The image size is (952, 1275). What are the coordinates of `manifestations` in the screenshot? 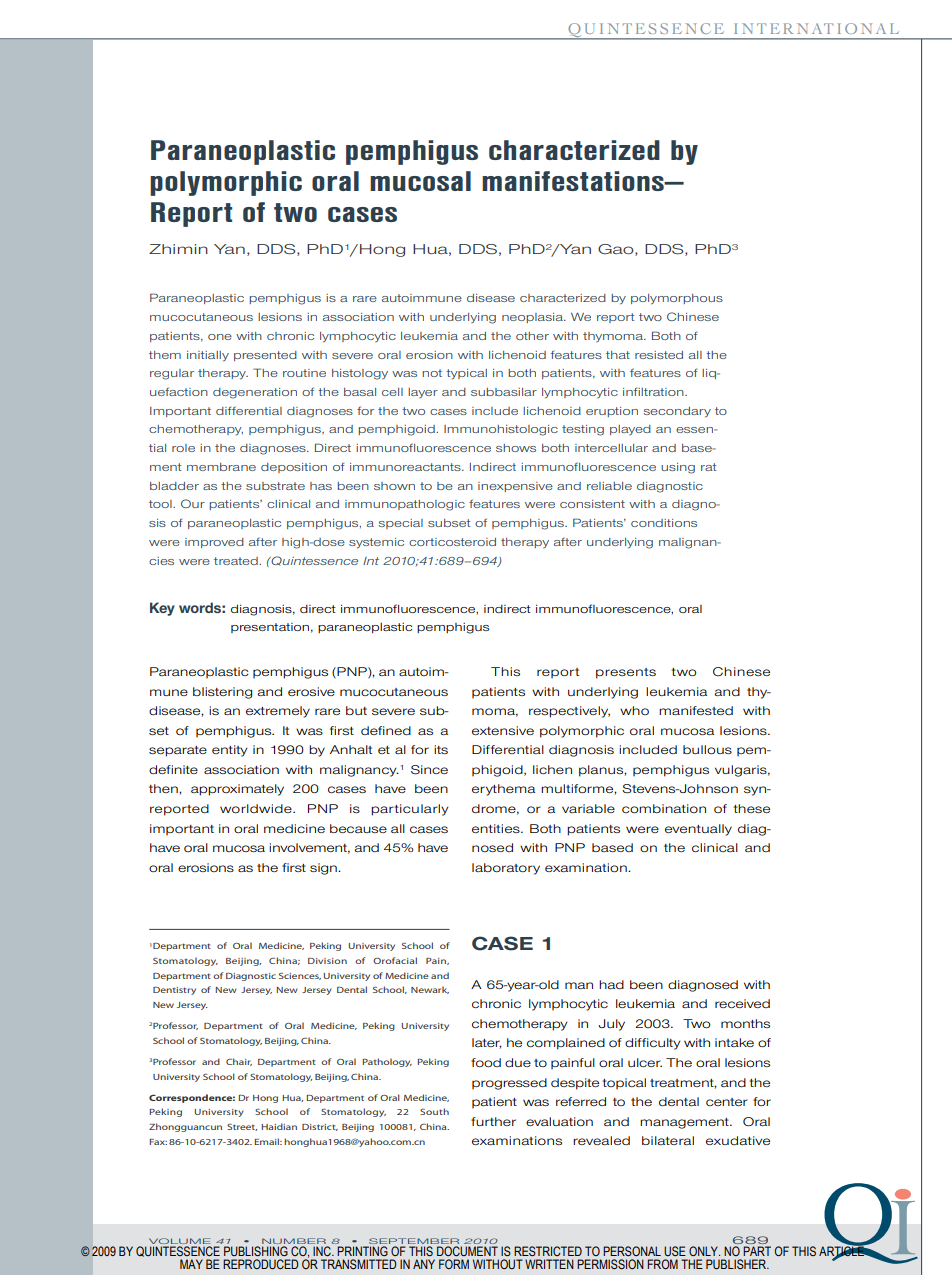 It's located at (574, 181).
